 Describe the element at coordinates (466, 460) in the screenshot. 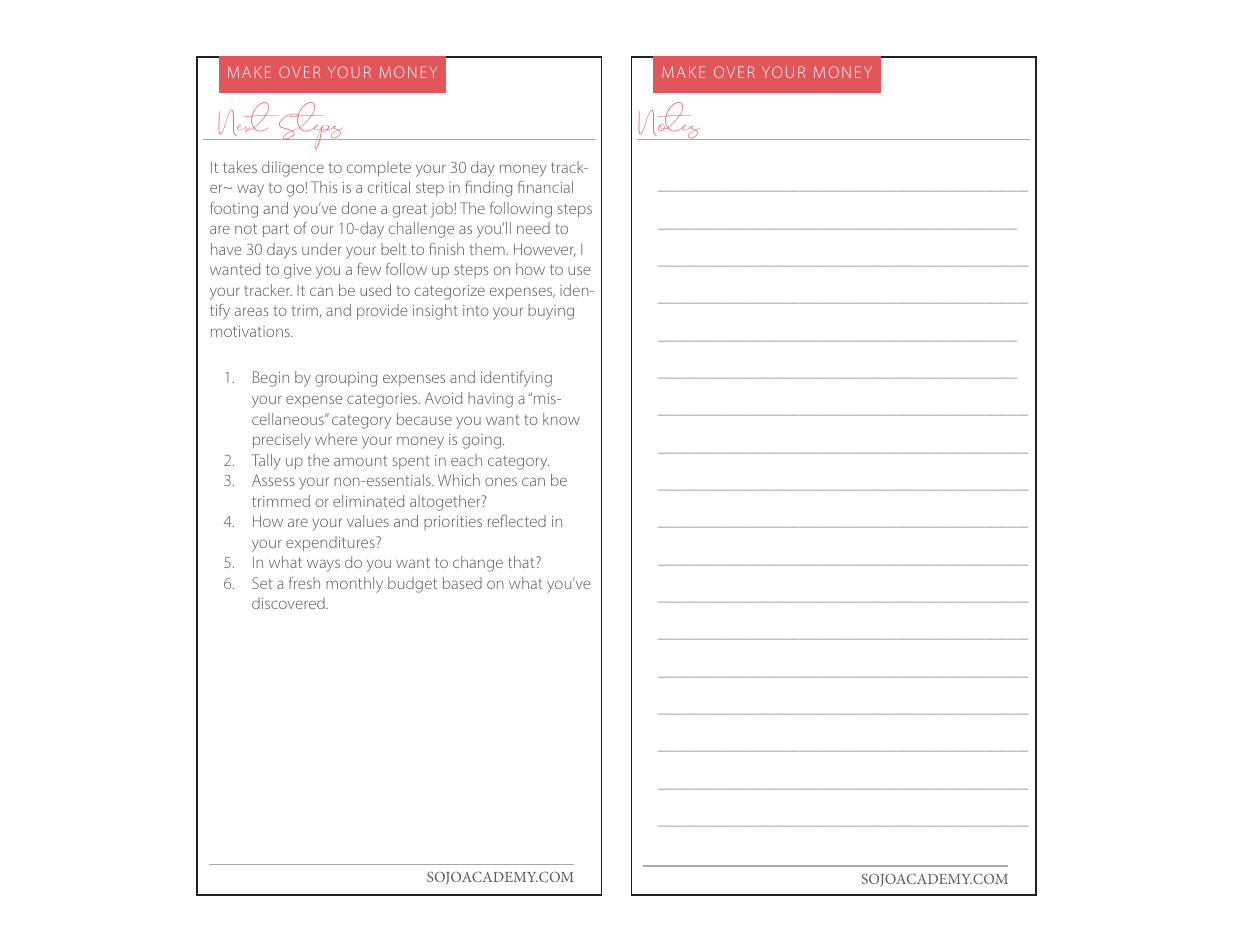

I see `each` at that location.
